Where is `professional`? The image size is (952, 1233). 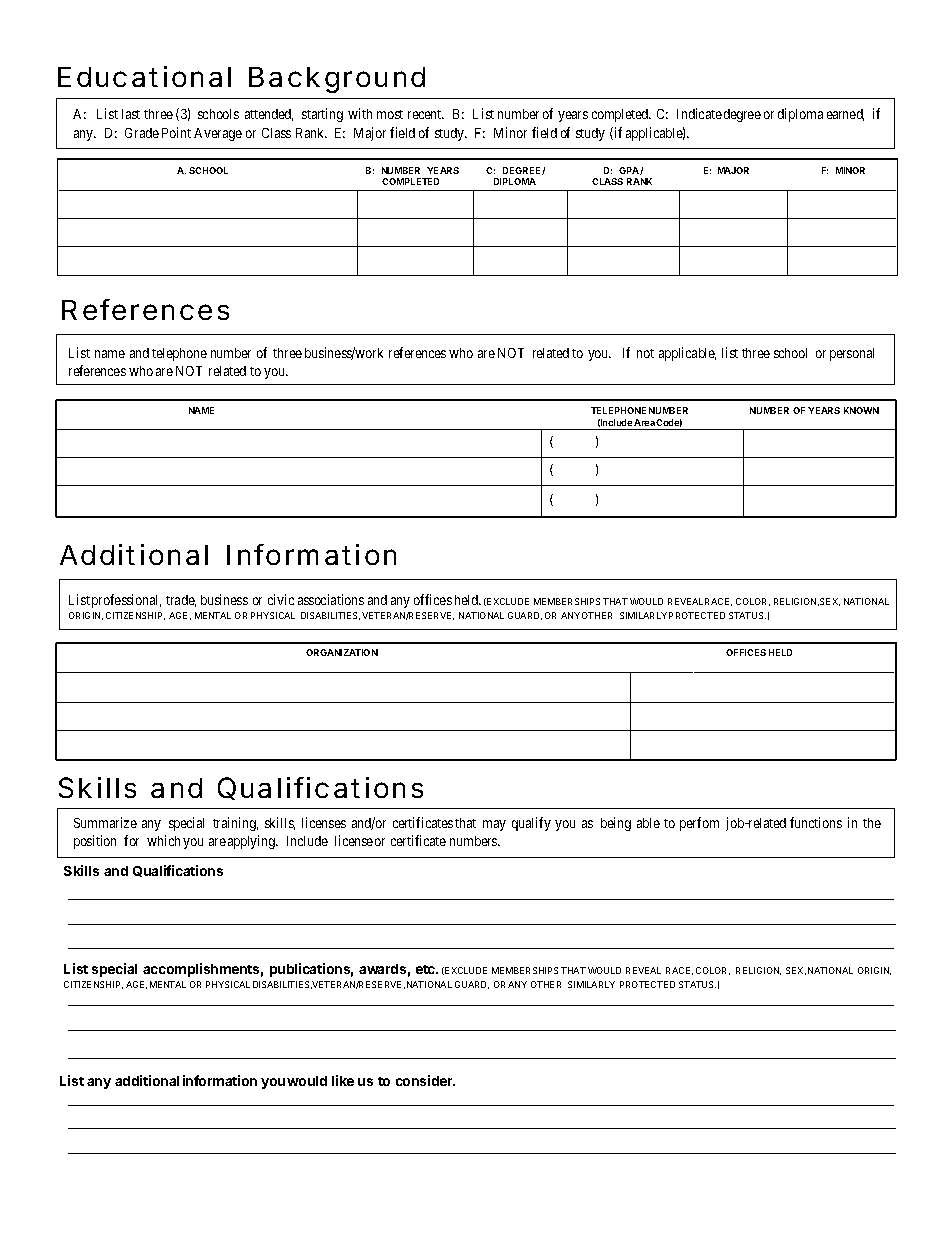
professional is located at coordinates (126, 601).
